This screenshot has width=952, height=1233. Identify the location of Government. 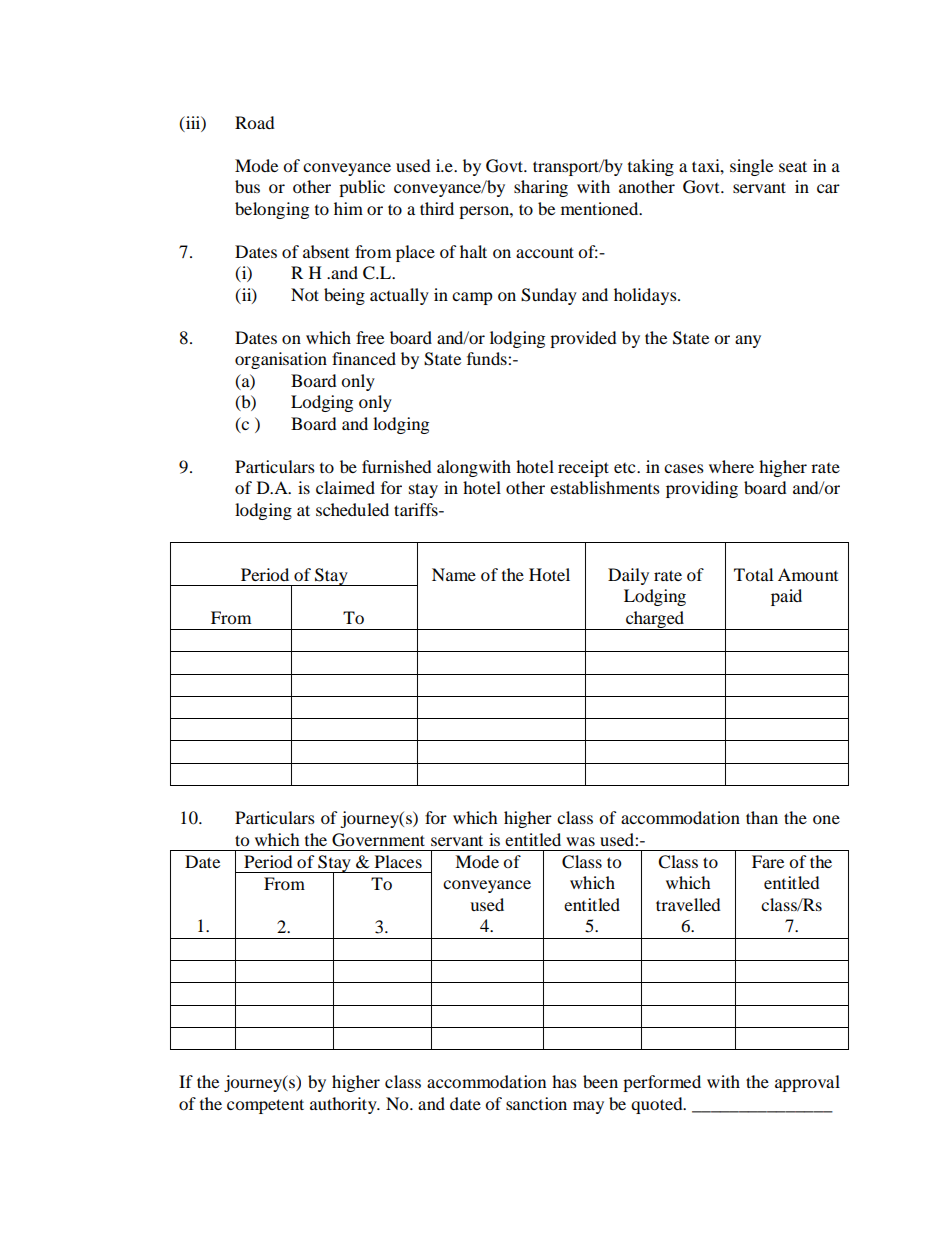
(378, 840).
